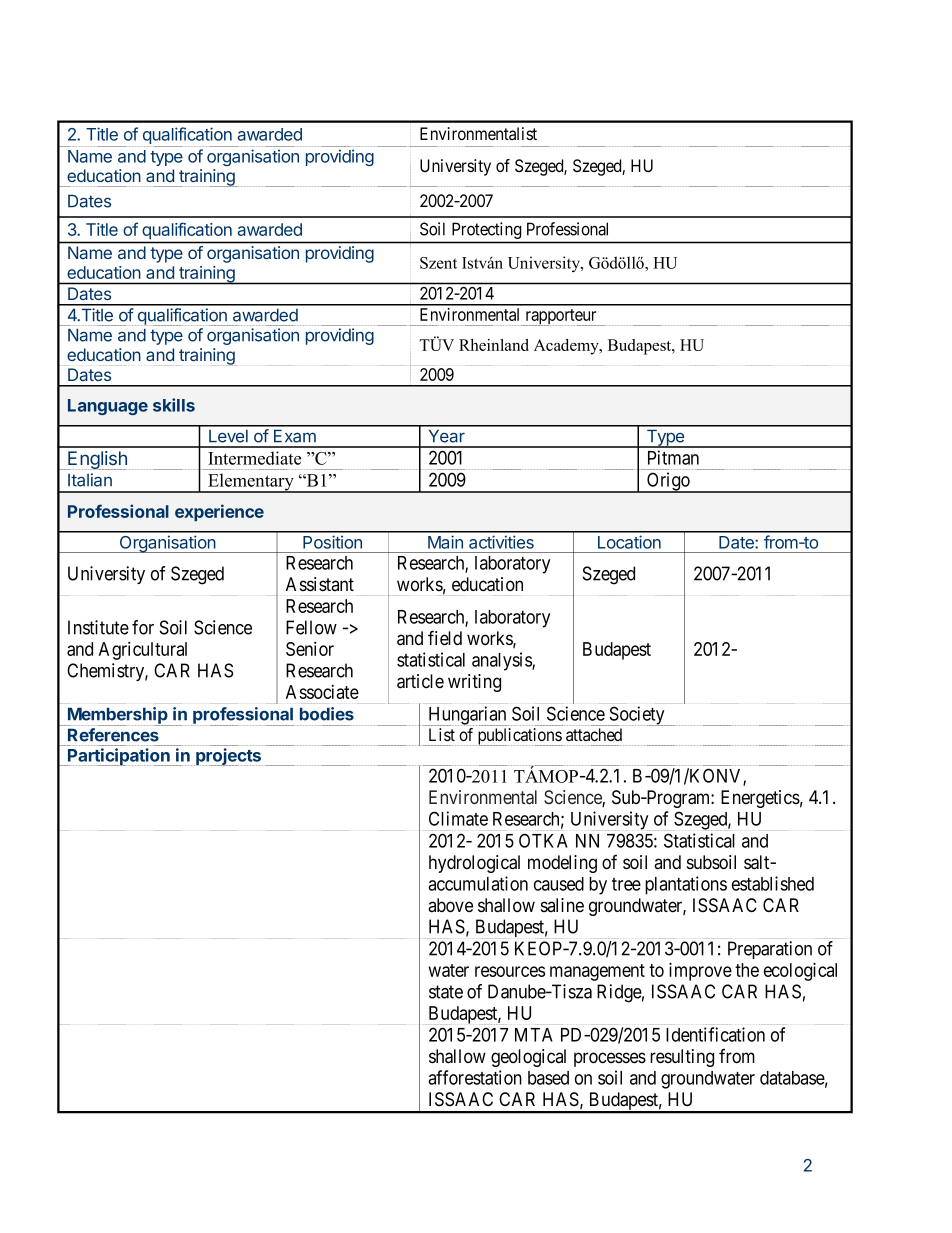  What do you see at coordinates (567, 347) in the screenshot?
I see `Academy` at bounding box center [567, 347].
